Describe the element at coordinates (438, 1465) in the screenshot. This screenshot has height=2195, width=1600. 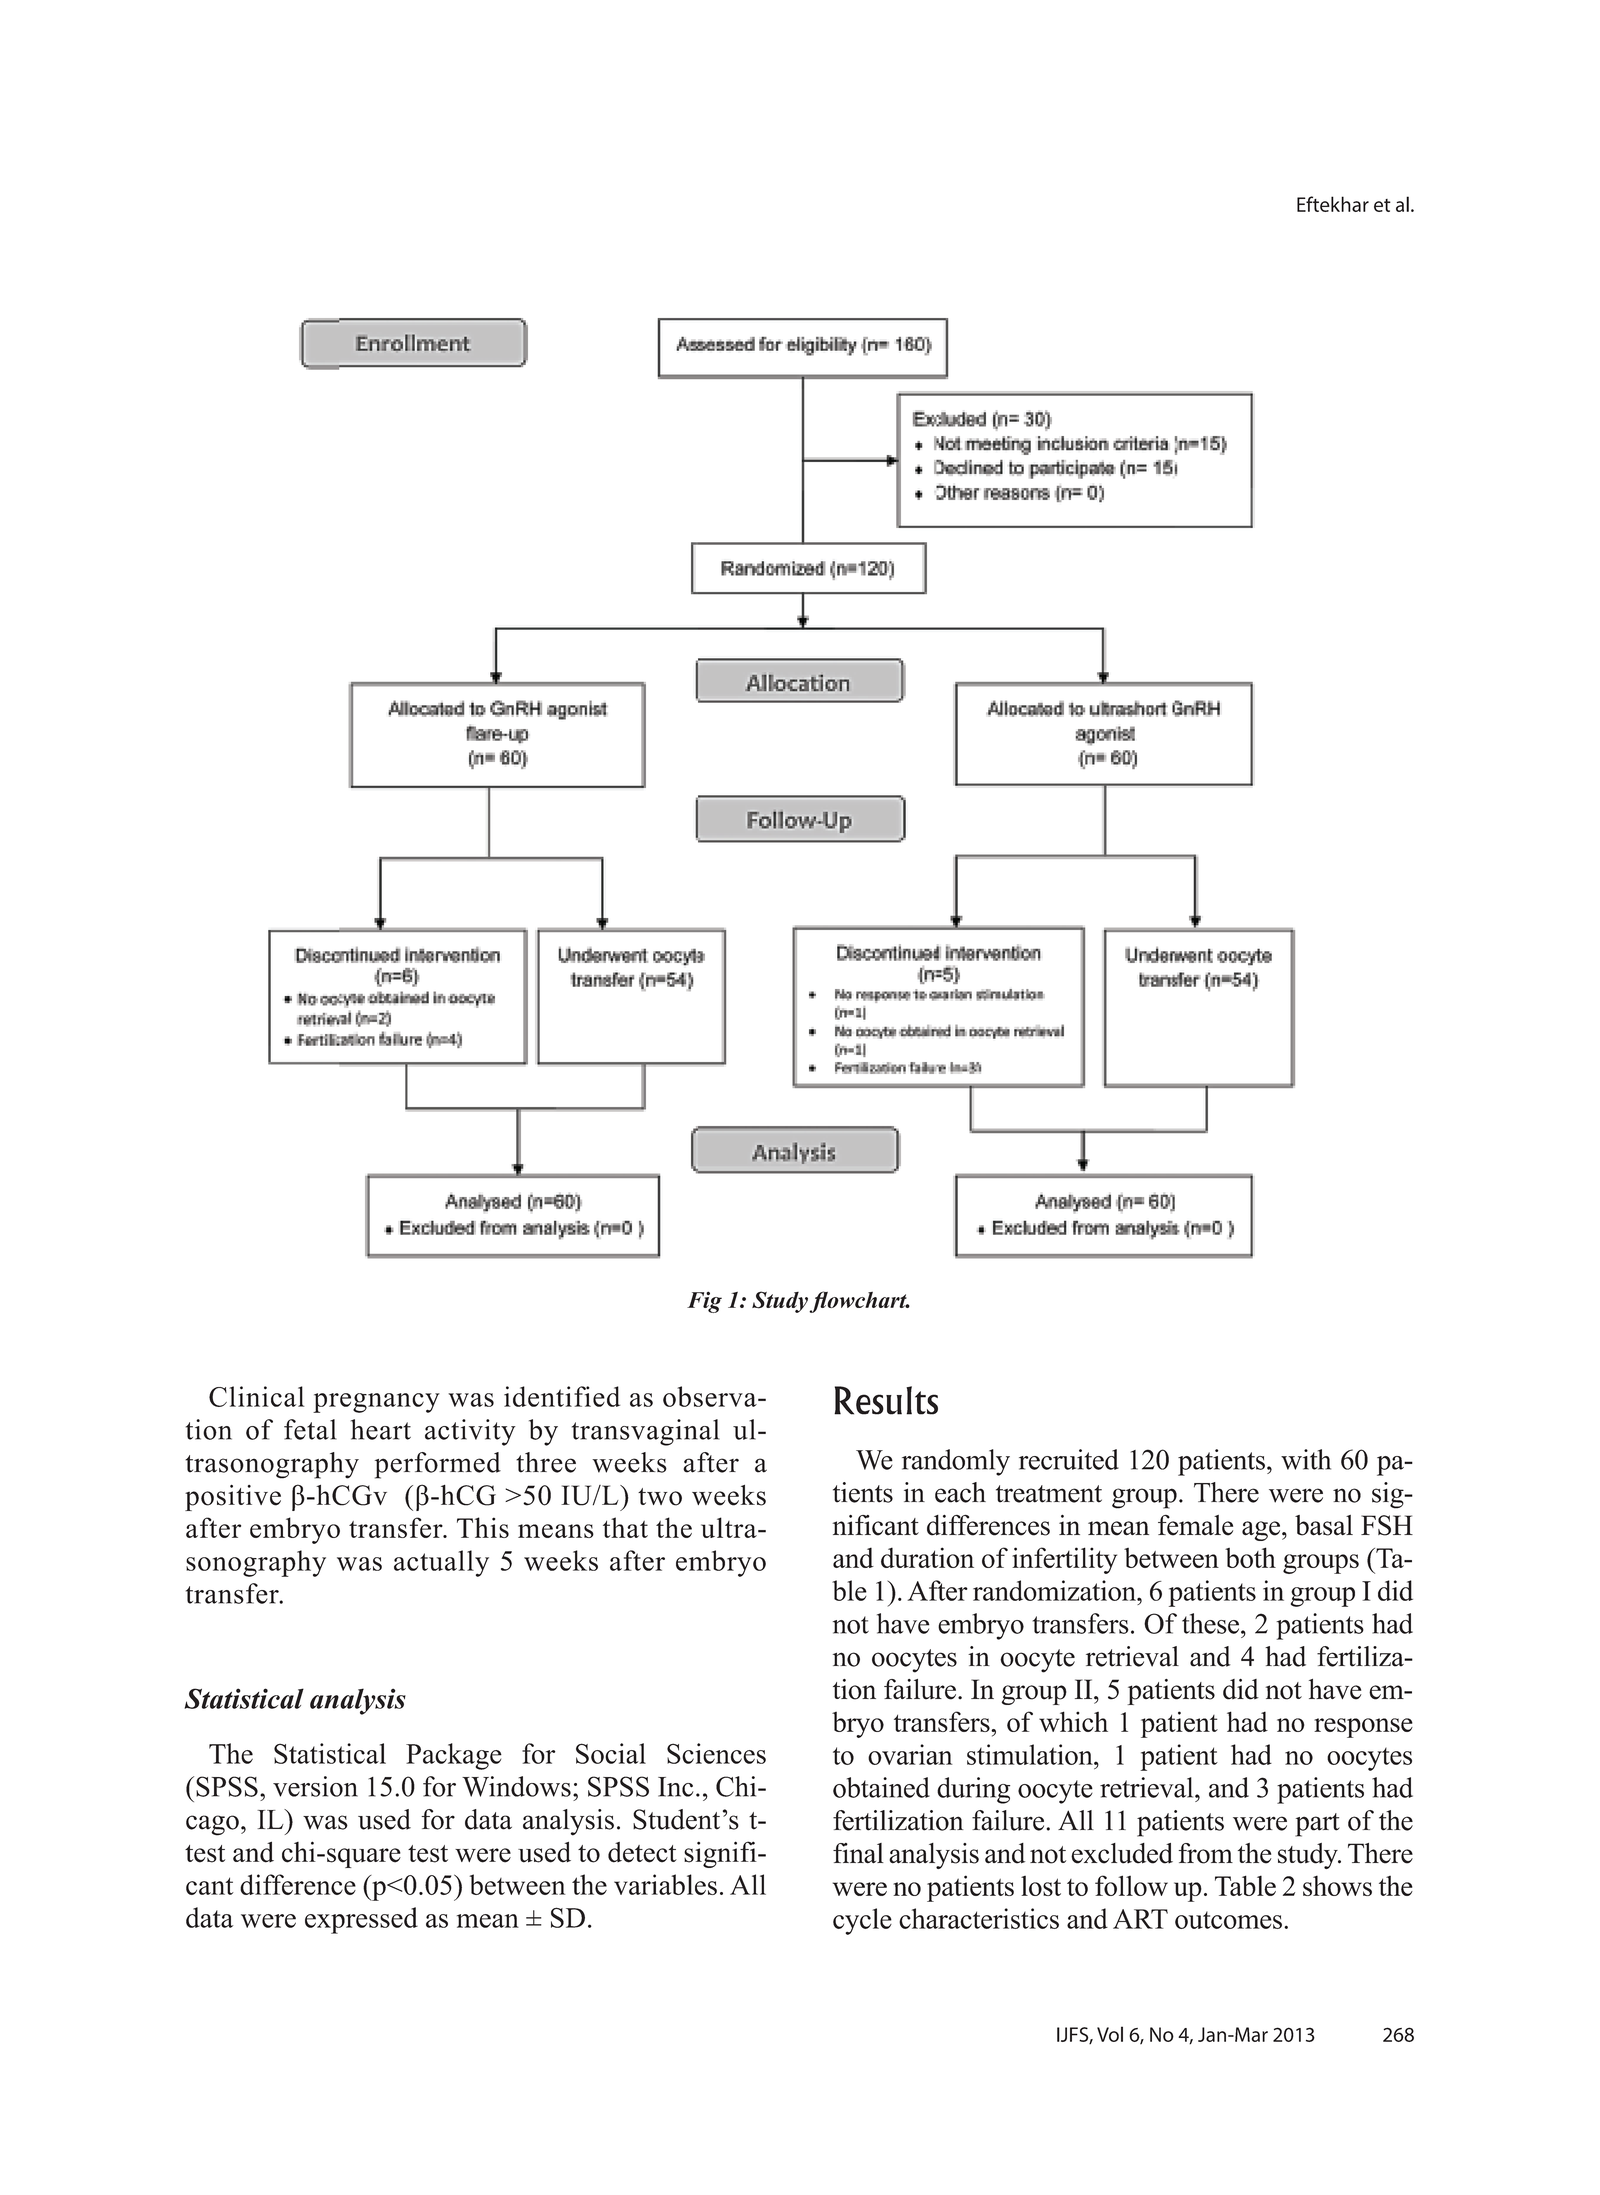
I see `performed` at that location.
